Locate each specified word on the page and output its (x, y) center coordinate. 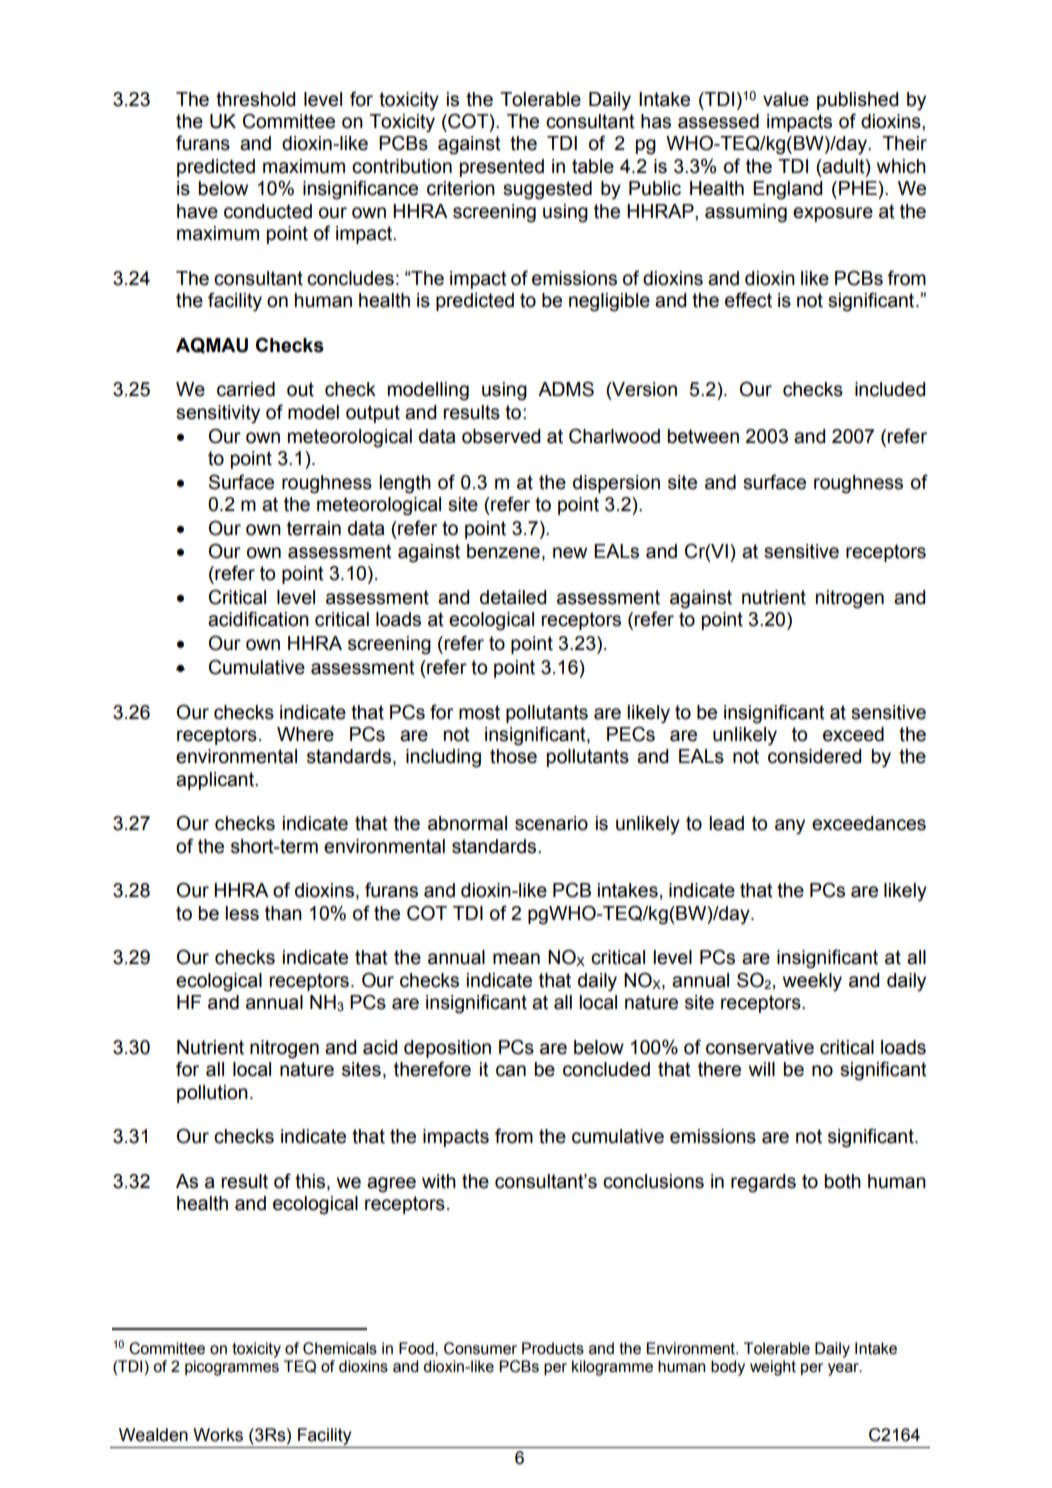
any (790, 827)
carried (246, 389)
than (283, 913)
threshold (255, 99)
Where (305, 734)
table (593, 166)
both (843, 1181)
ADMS (566, 389)
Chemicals (340, 1348)
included (890, 389)
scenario (551, 823)
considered (814, 756)
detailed (513, 597)
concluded (606, 1069)
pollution (212, 1094)
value (786, 99)
